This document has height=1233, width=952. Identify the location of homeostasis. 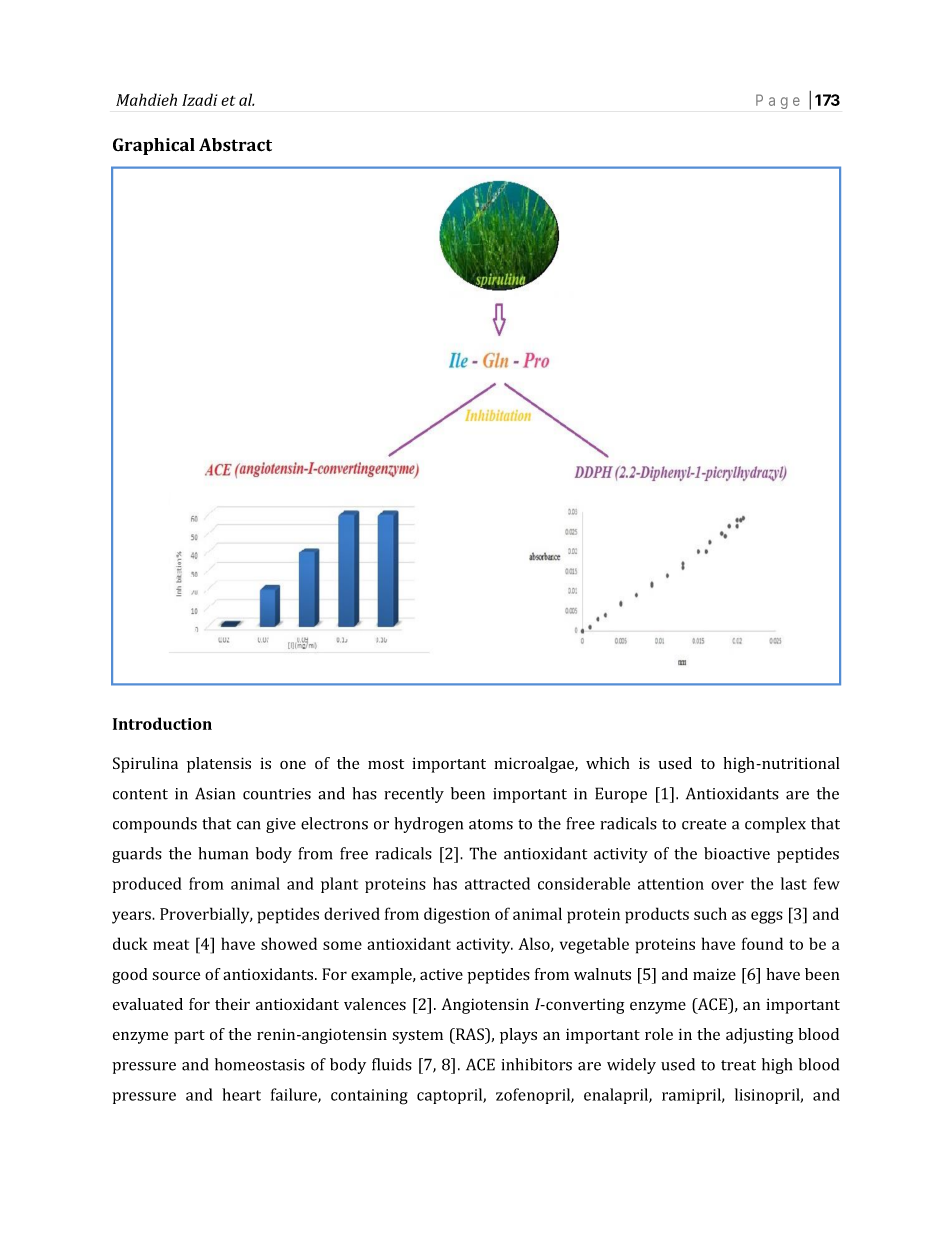
(260, 1064).
